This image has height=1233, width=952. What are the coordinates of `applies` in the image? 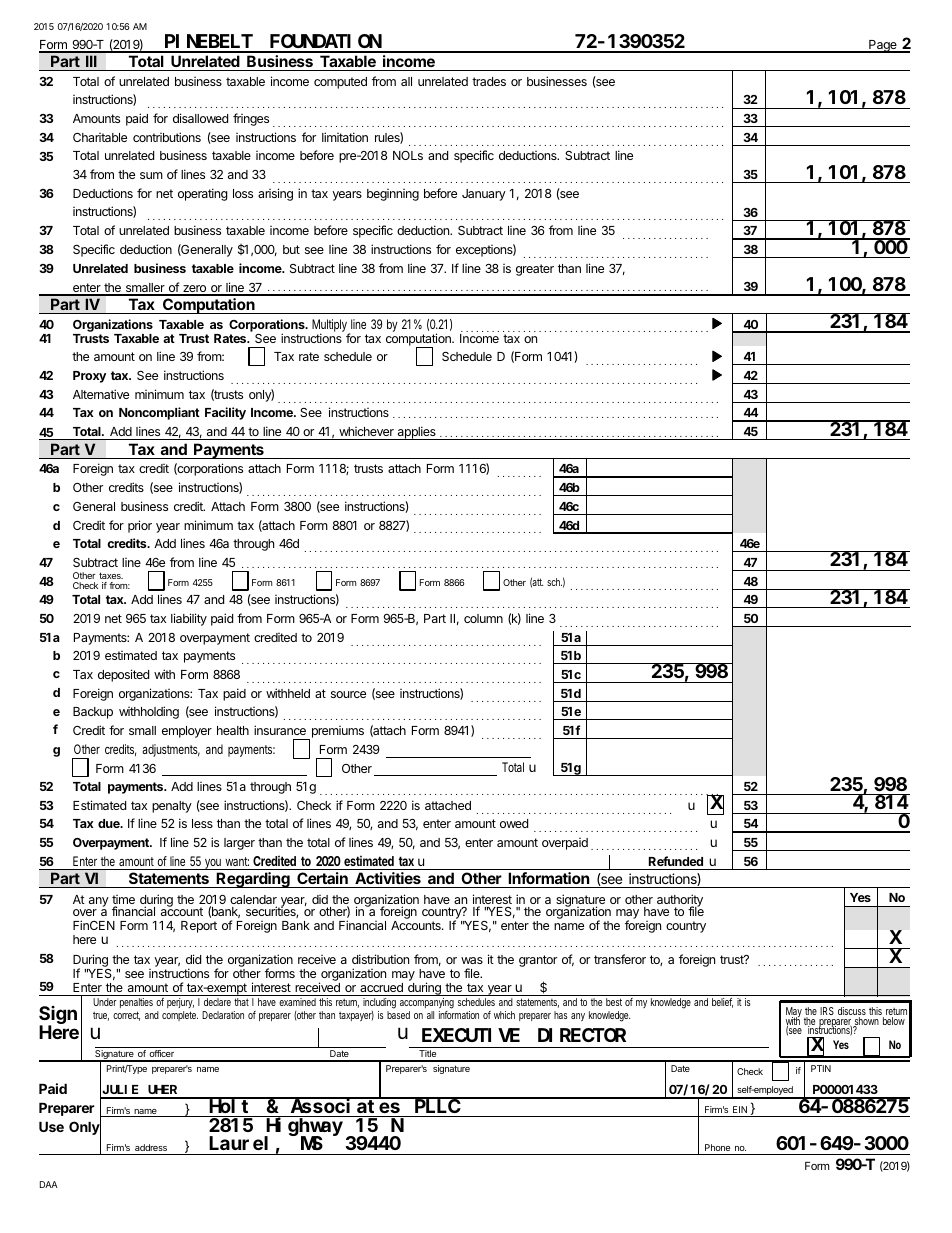 It's located at (416, 433).
